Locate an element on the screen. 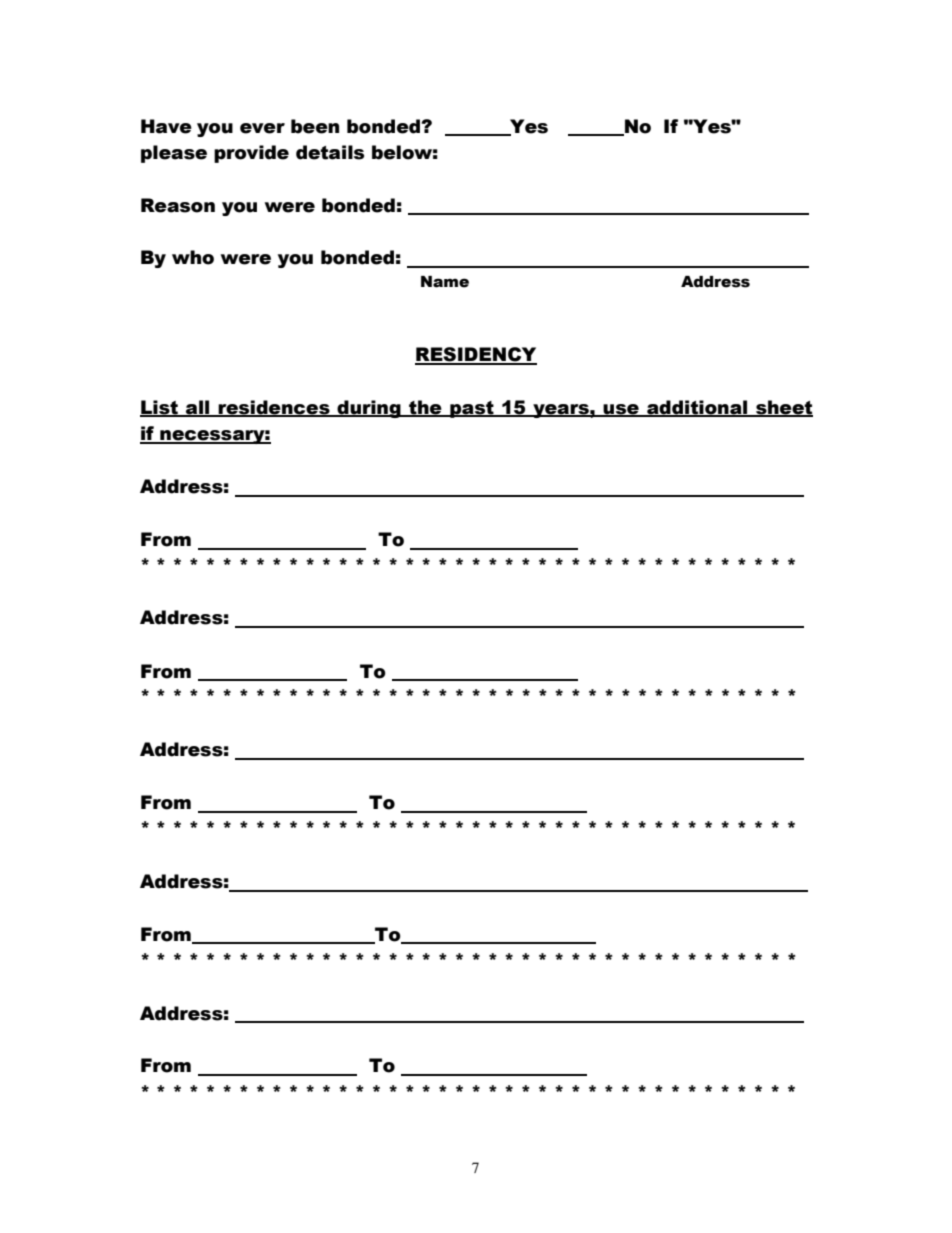  past is located at coordinates (472, 409).
